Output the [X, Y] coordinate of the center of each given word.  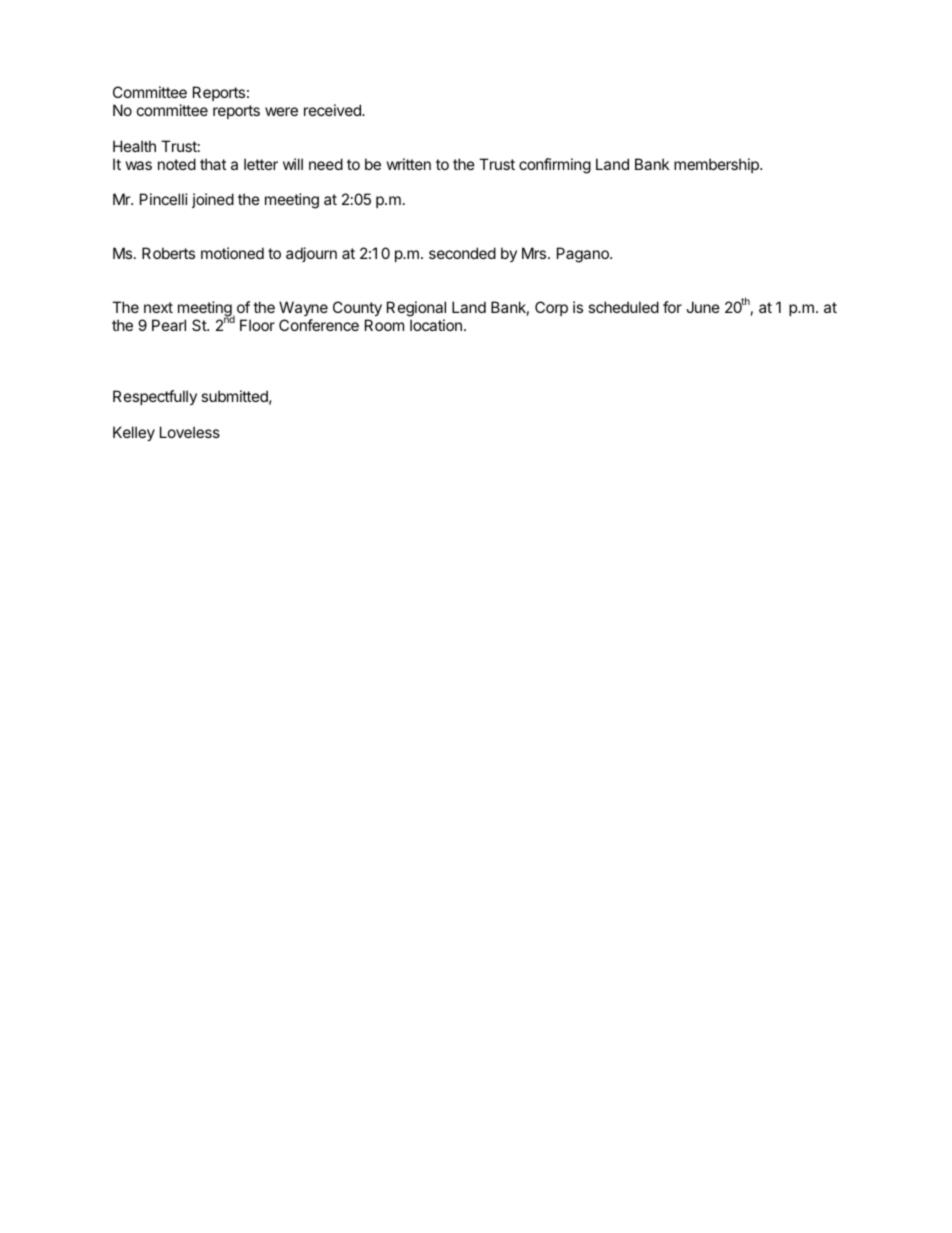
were [281, 111]
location [436, 325]
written [409, 164]
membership [717, 165]
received [333, 110]
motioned [232, 253]
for [672, 307]
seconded [462, 253]
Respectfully [155, 397]
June [703, 307]
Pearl [169, 325]
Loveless [190, 432]
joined [213, 200]
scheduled [623, 307]
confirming [555, 166]
